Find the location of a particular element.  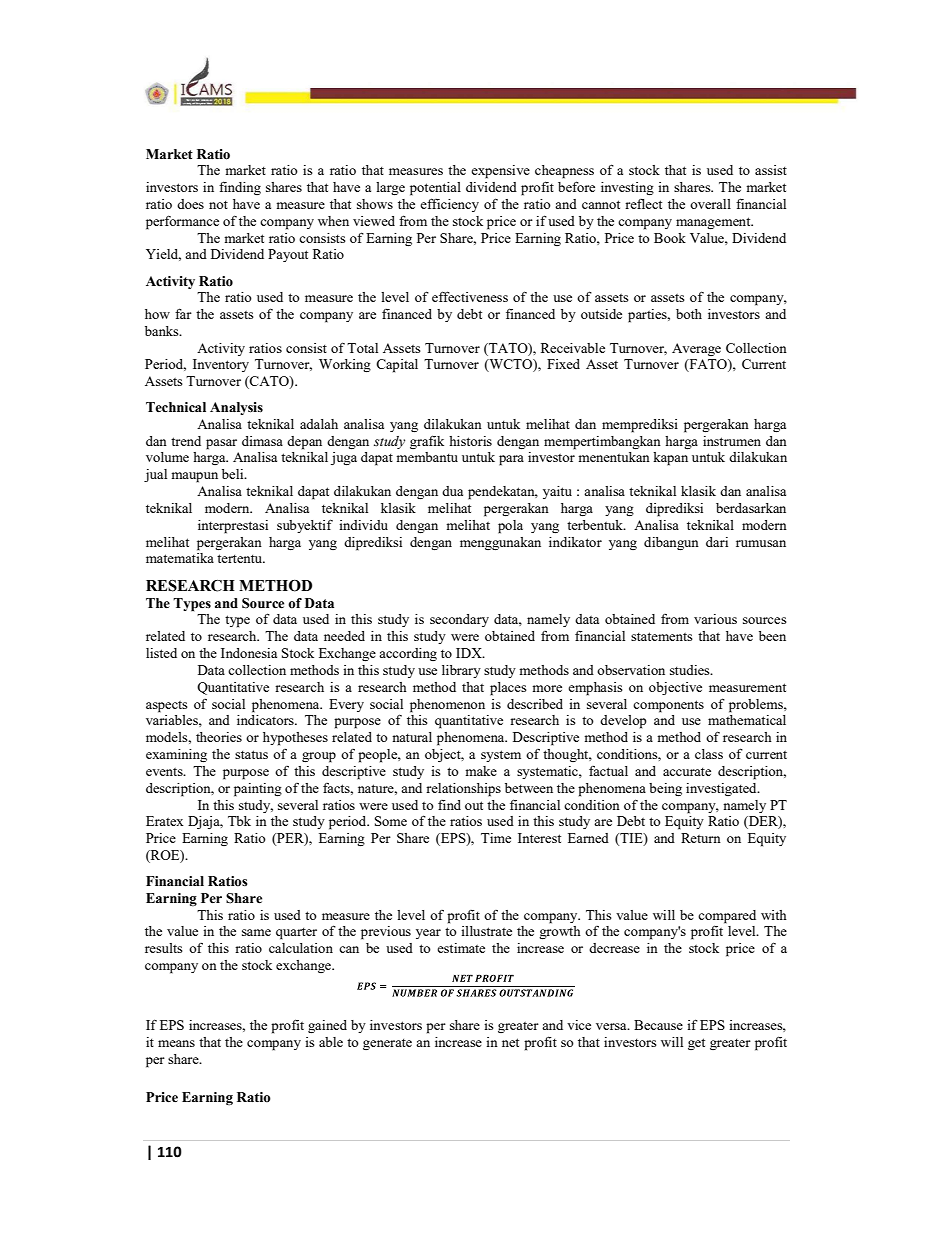

efficiency is located at coordinates (449, 205).
